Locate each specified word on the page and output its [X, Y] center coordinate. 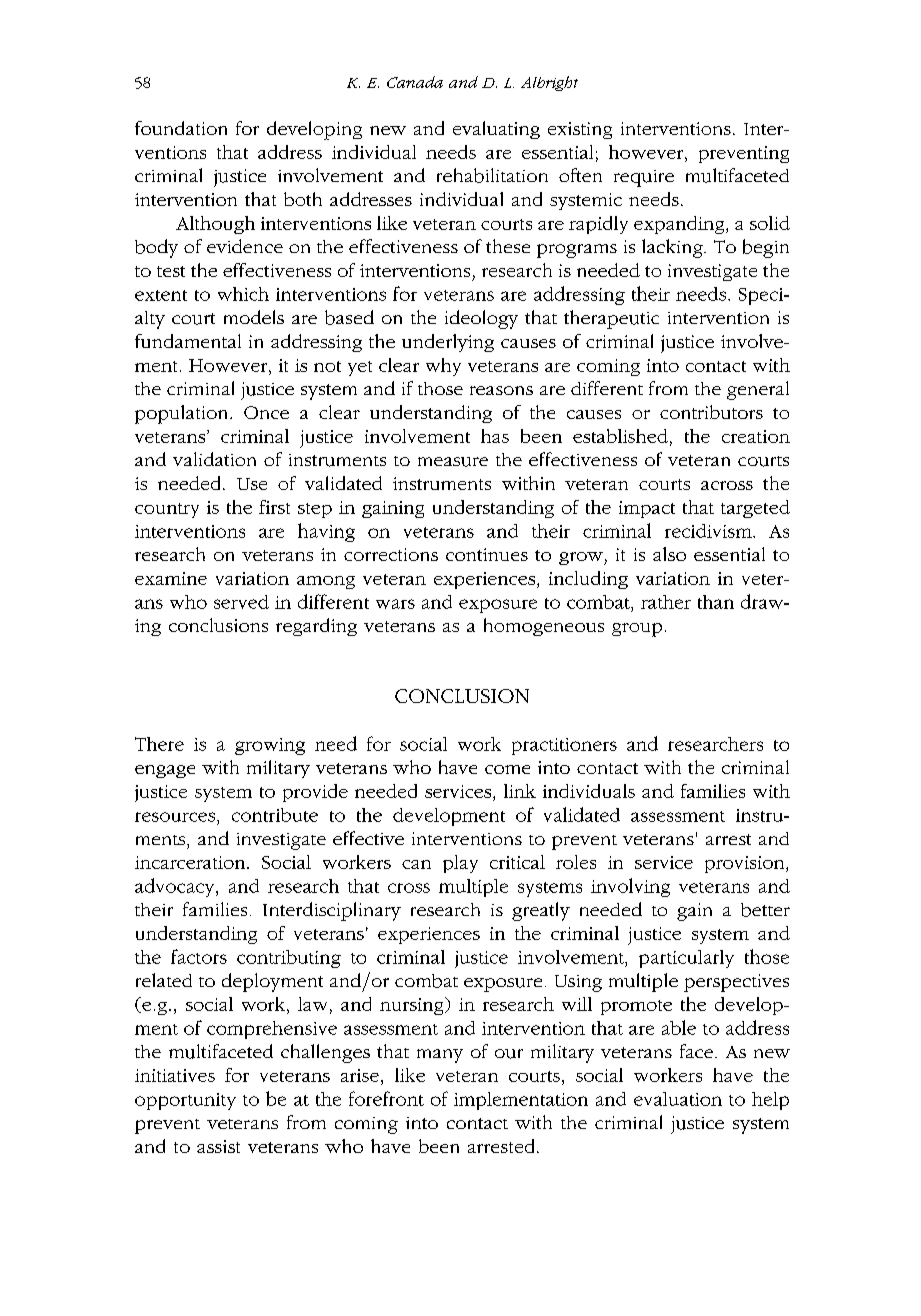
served [241, 602]
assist [218, 1146]
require [644, 178]
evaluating [496, 130]
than [716, 602]
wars [395, 604]
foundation [181, 128]
